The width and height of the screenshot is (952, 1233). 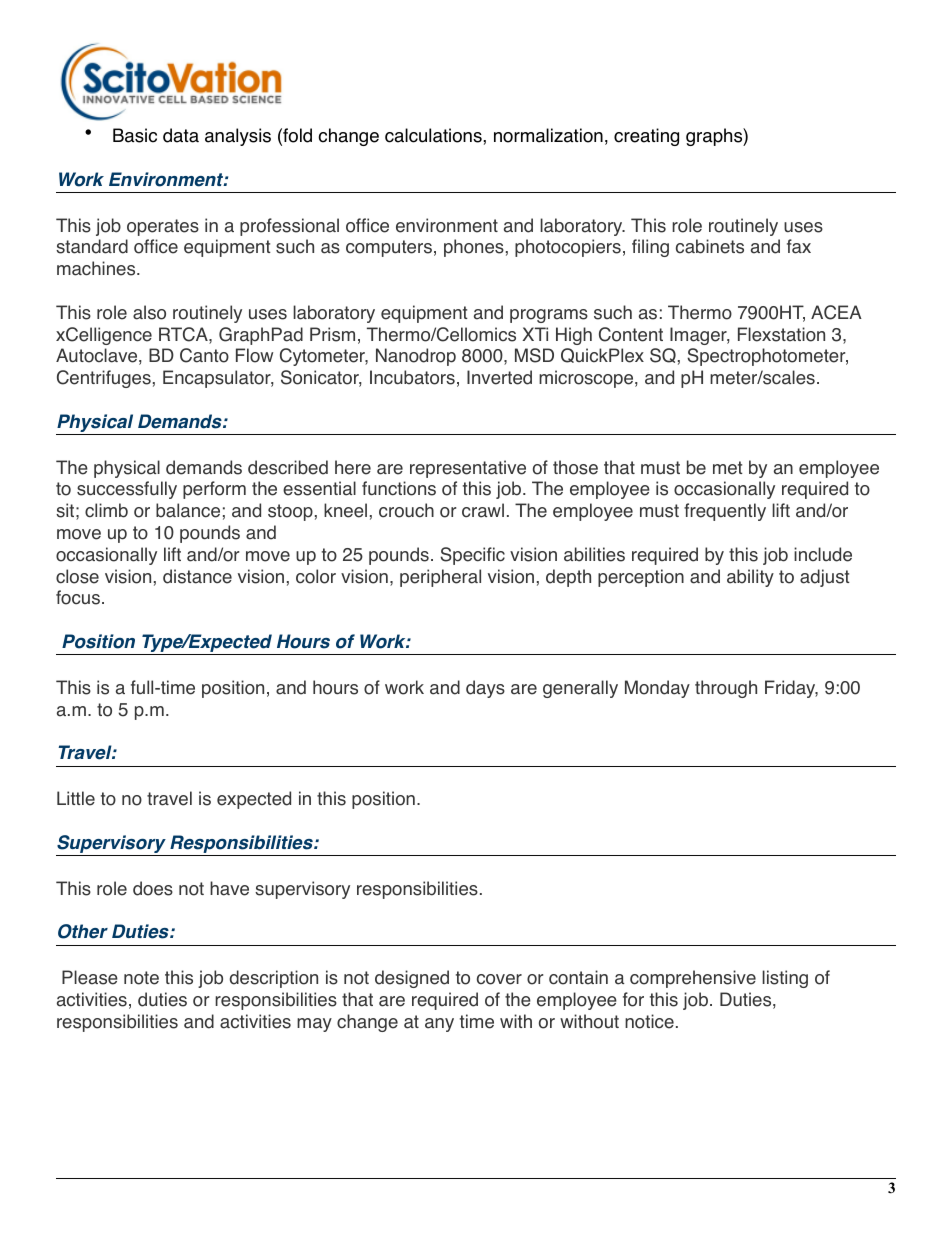 What do you see at coordinates (440, 578) in the screenshot?
I see `peripheral` at bounding box center [440, 578].
